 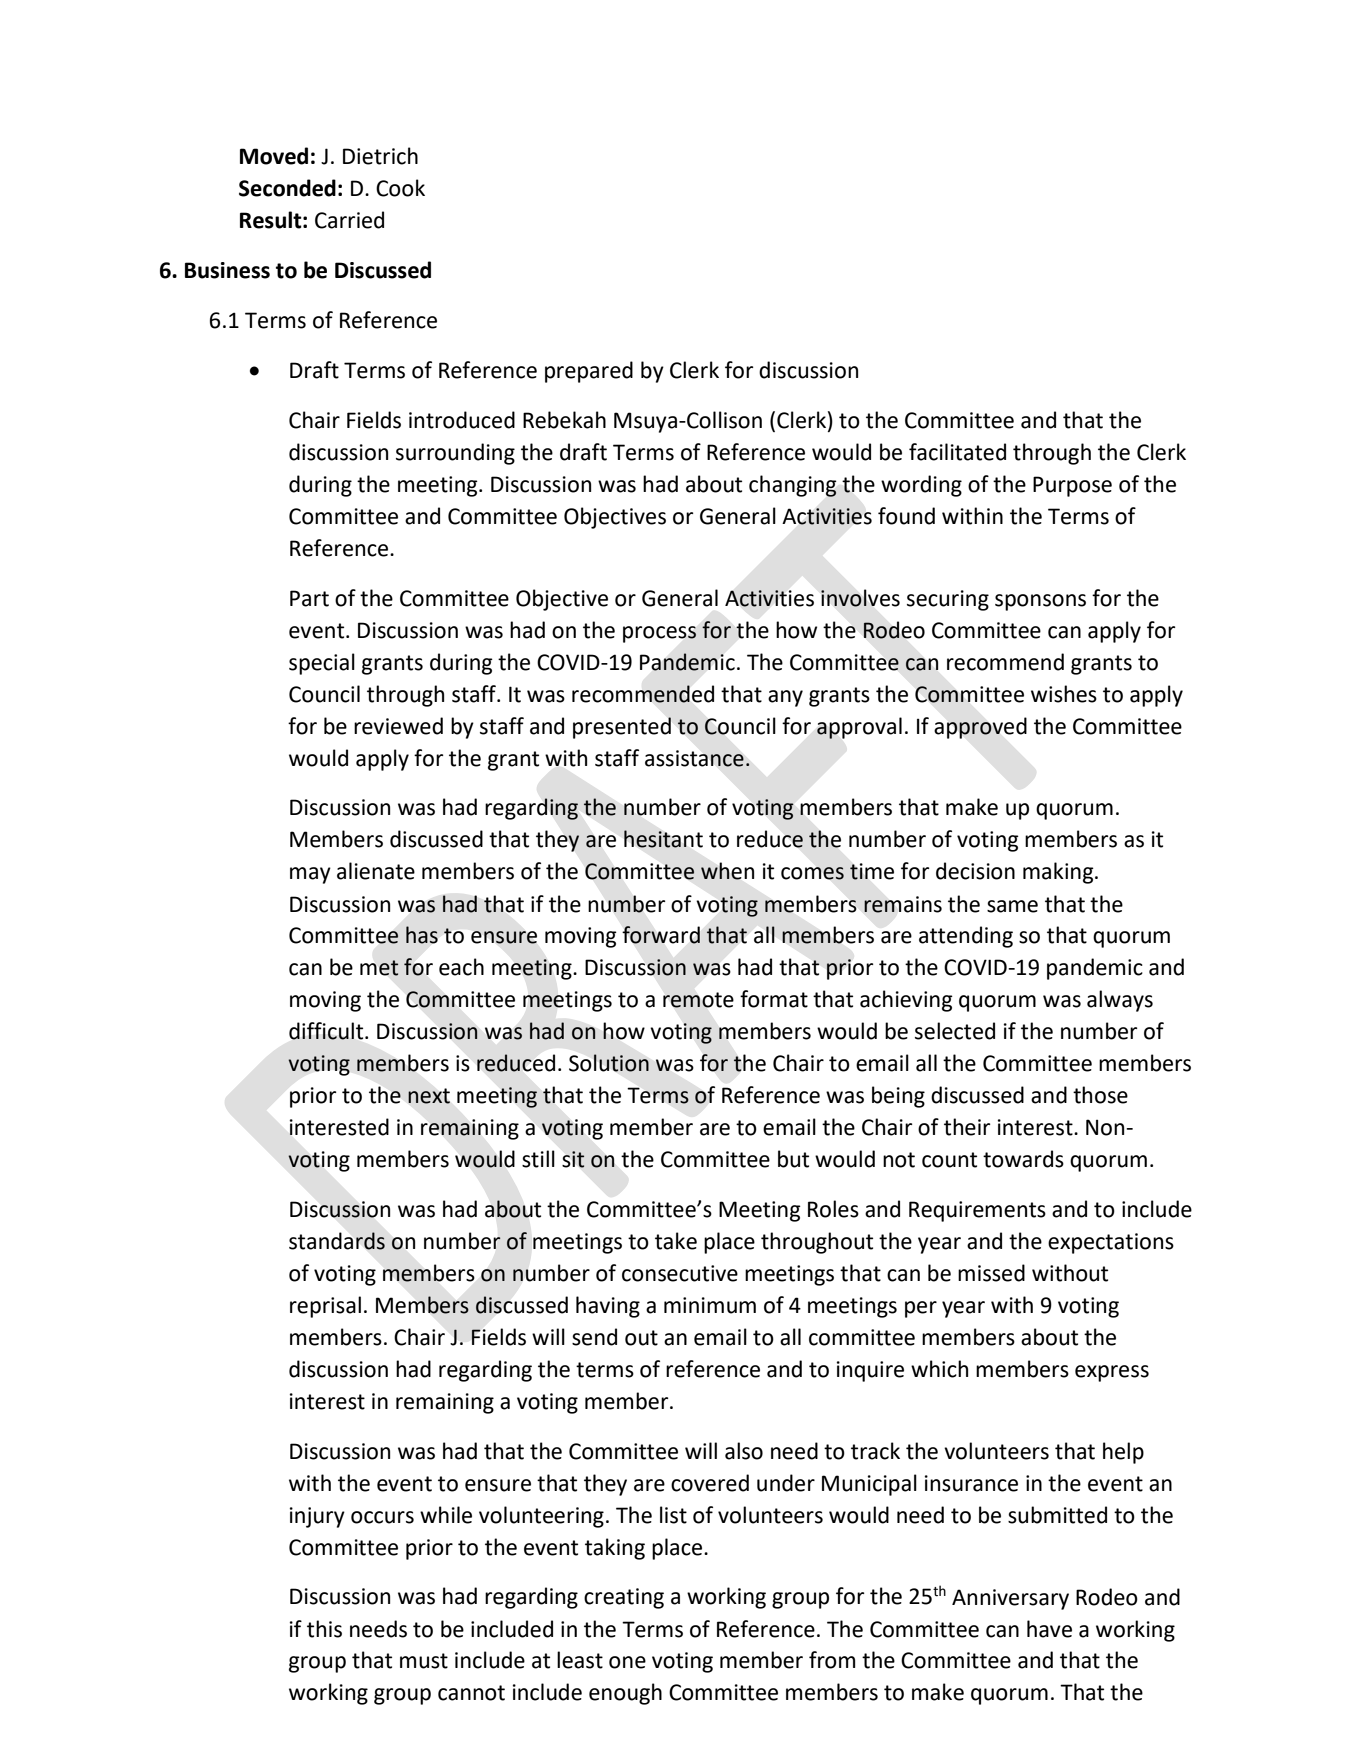 I want to click on have, so click(x=1049, y=1629).
